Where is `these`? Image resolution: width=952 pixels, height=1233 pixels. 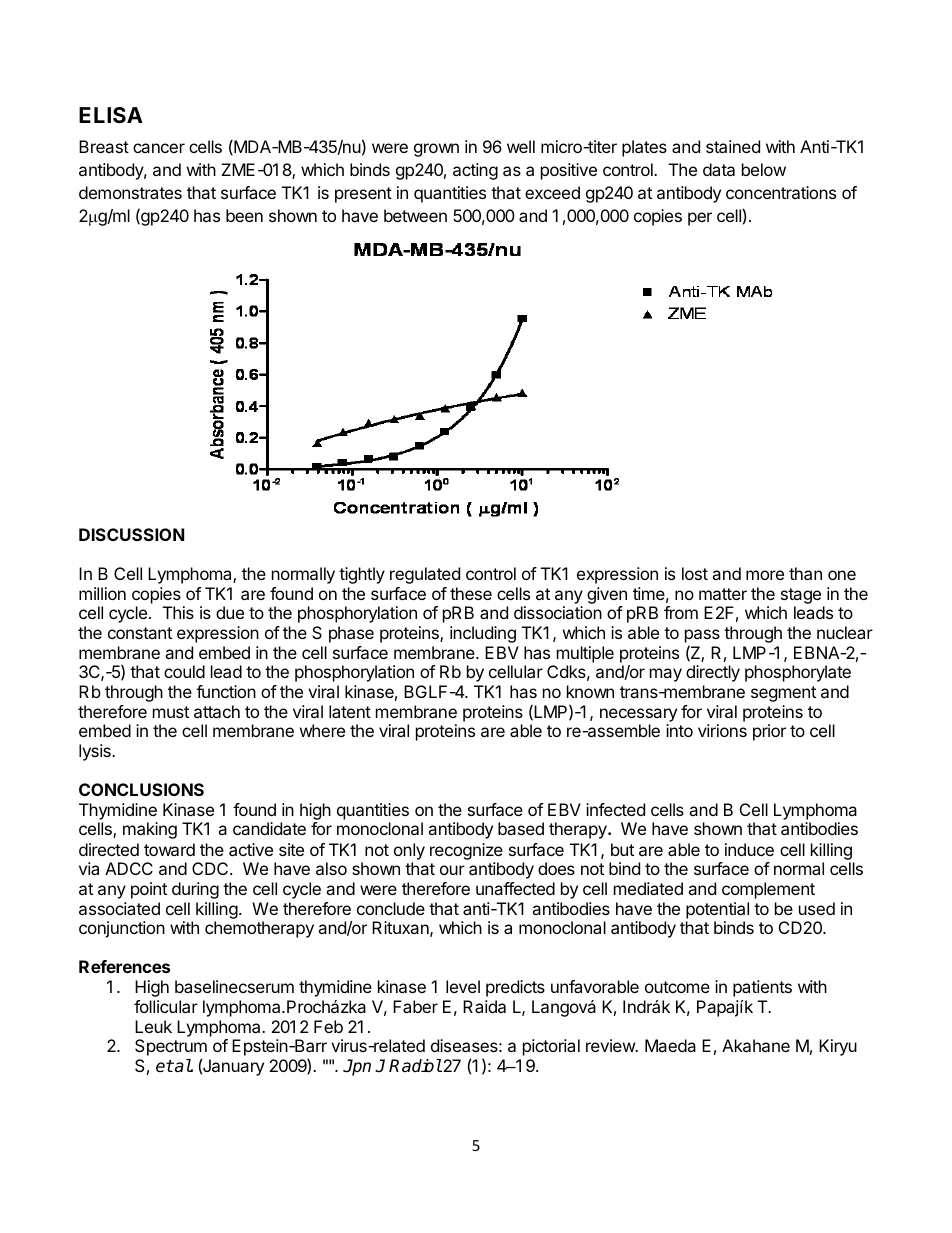 these is located at coordinates (471, 593).
